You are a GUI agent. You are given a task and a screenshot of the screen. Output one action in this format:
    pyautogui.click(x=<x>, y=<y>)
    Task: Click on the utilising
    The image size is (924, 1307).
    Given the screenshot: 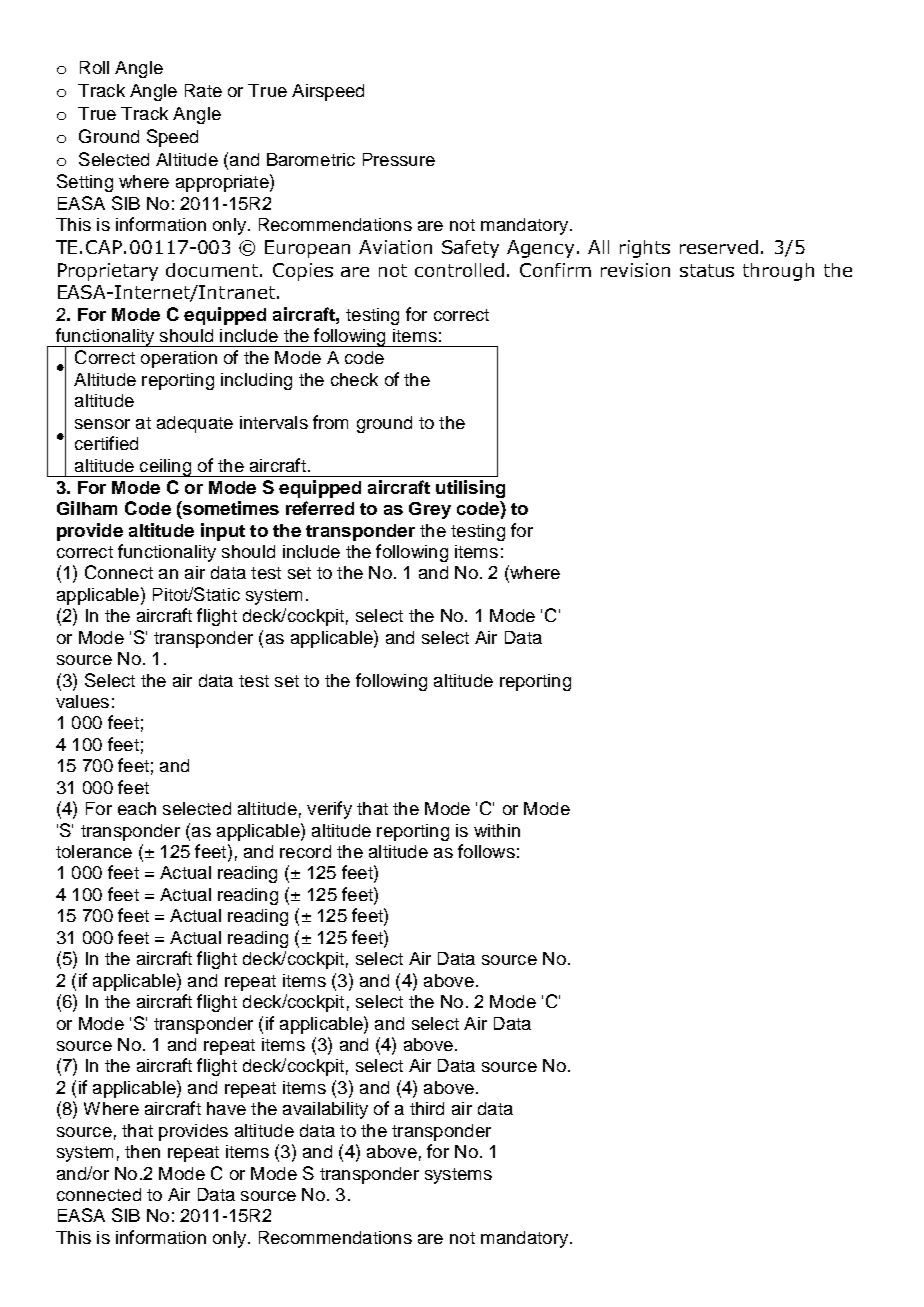 What is the action you would take?
    pyautogui.click(x=470, y=489)
